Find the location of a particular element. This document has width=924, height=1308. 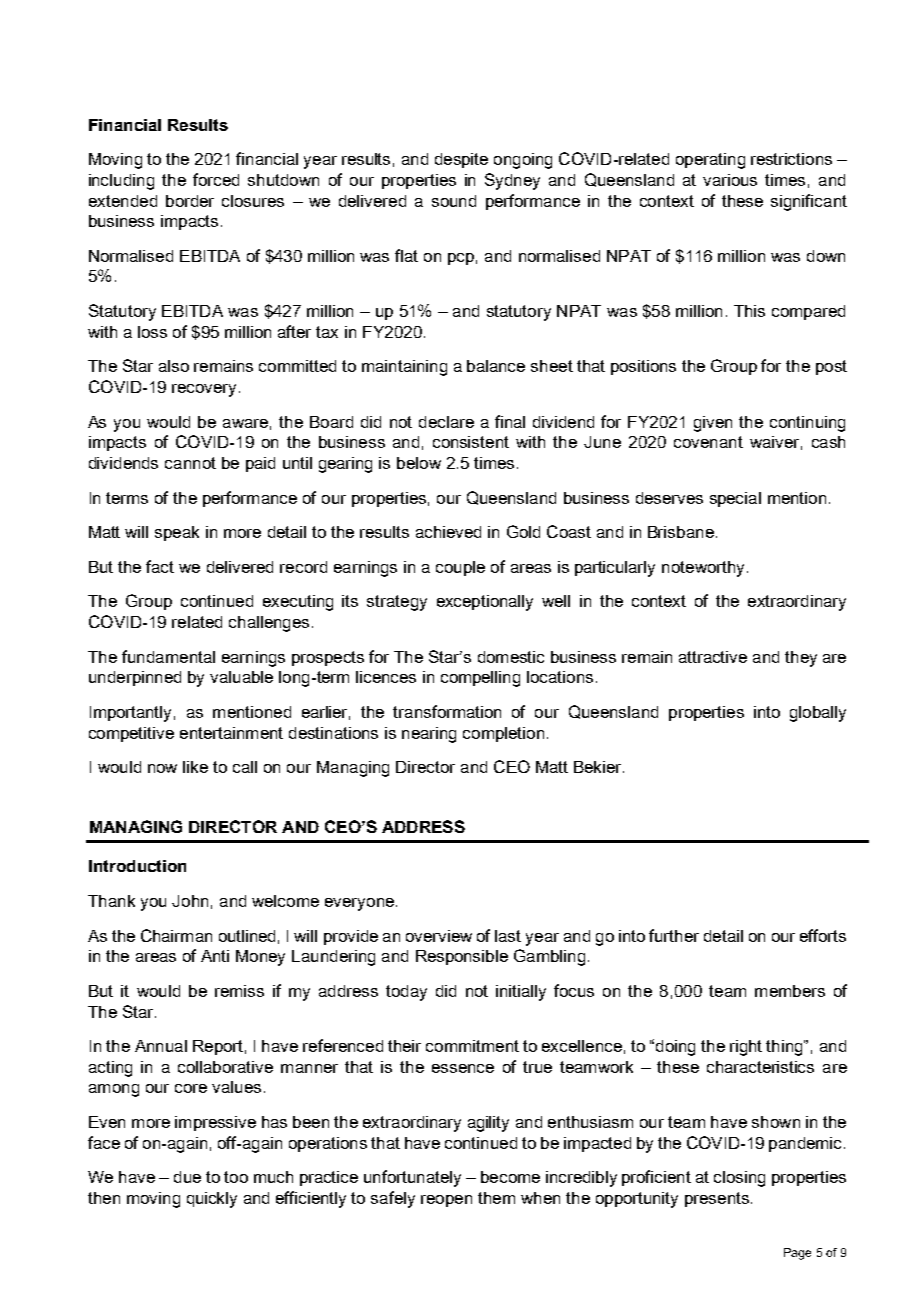

recovery is located at coordinates (204, 390).
